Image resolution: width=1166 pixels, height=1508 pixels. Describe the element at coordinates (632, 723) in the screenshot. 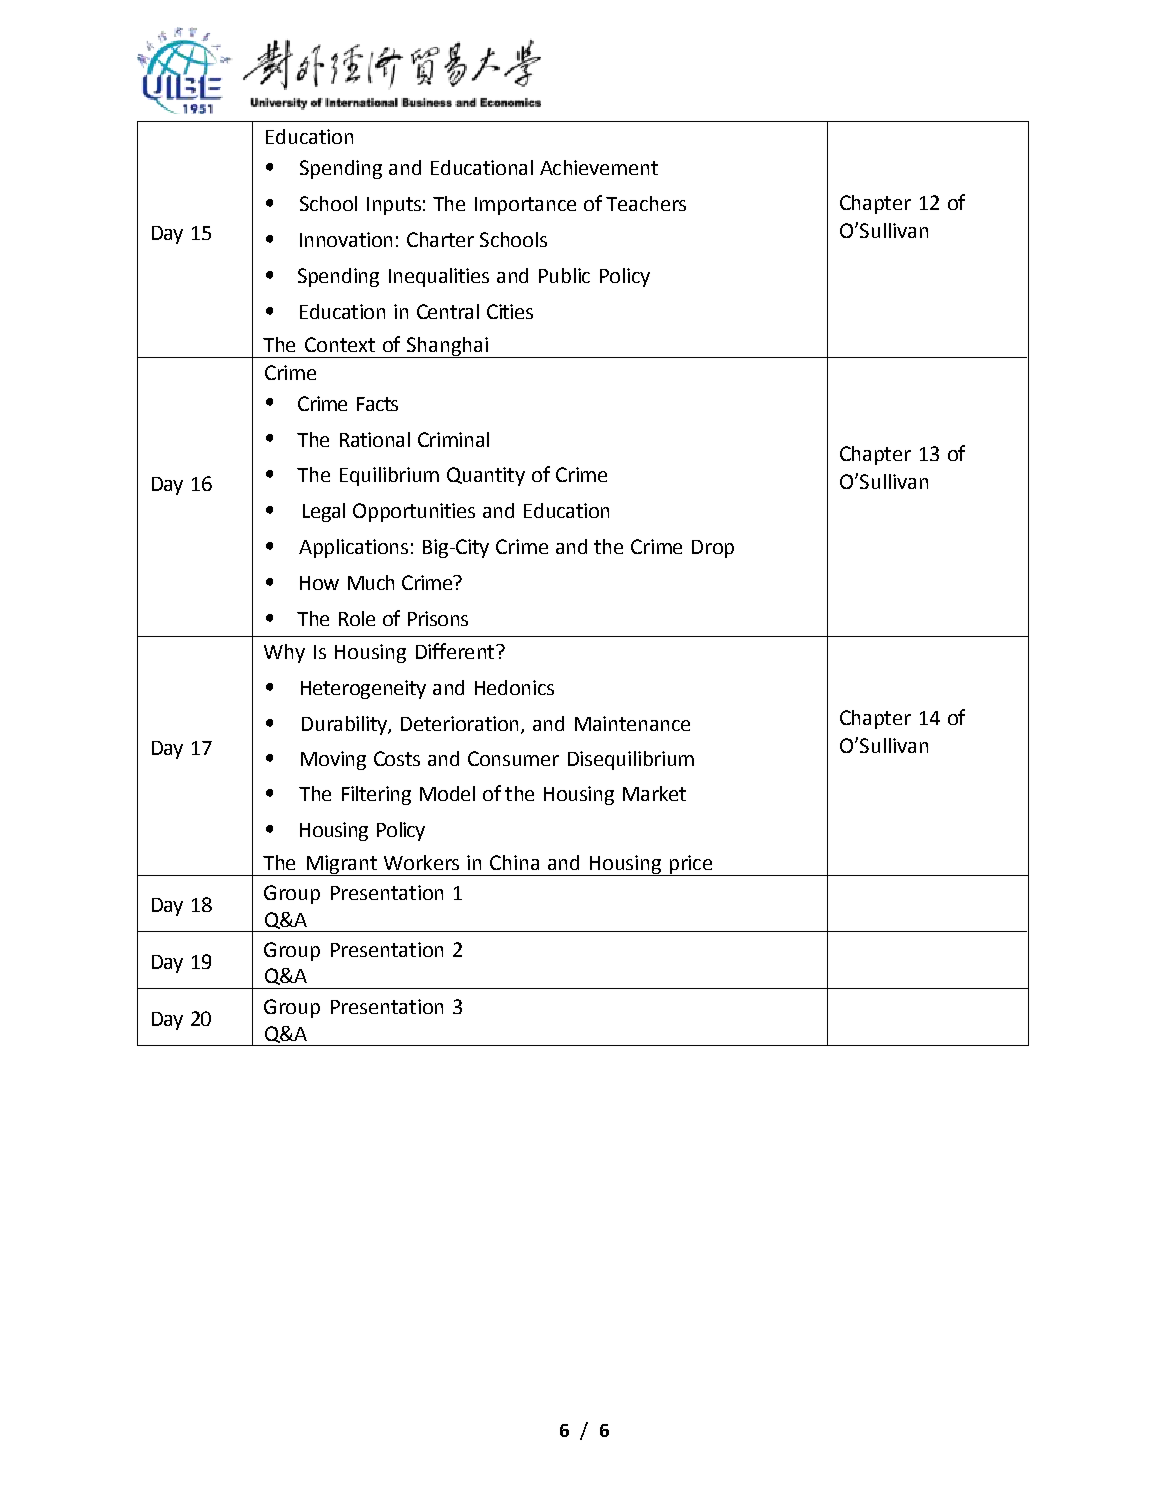

I see `Maintenance` at that location.
